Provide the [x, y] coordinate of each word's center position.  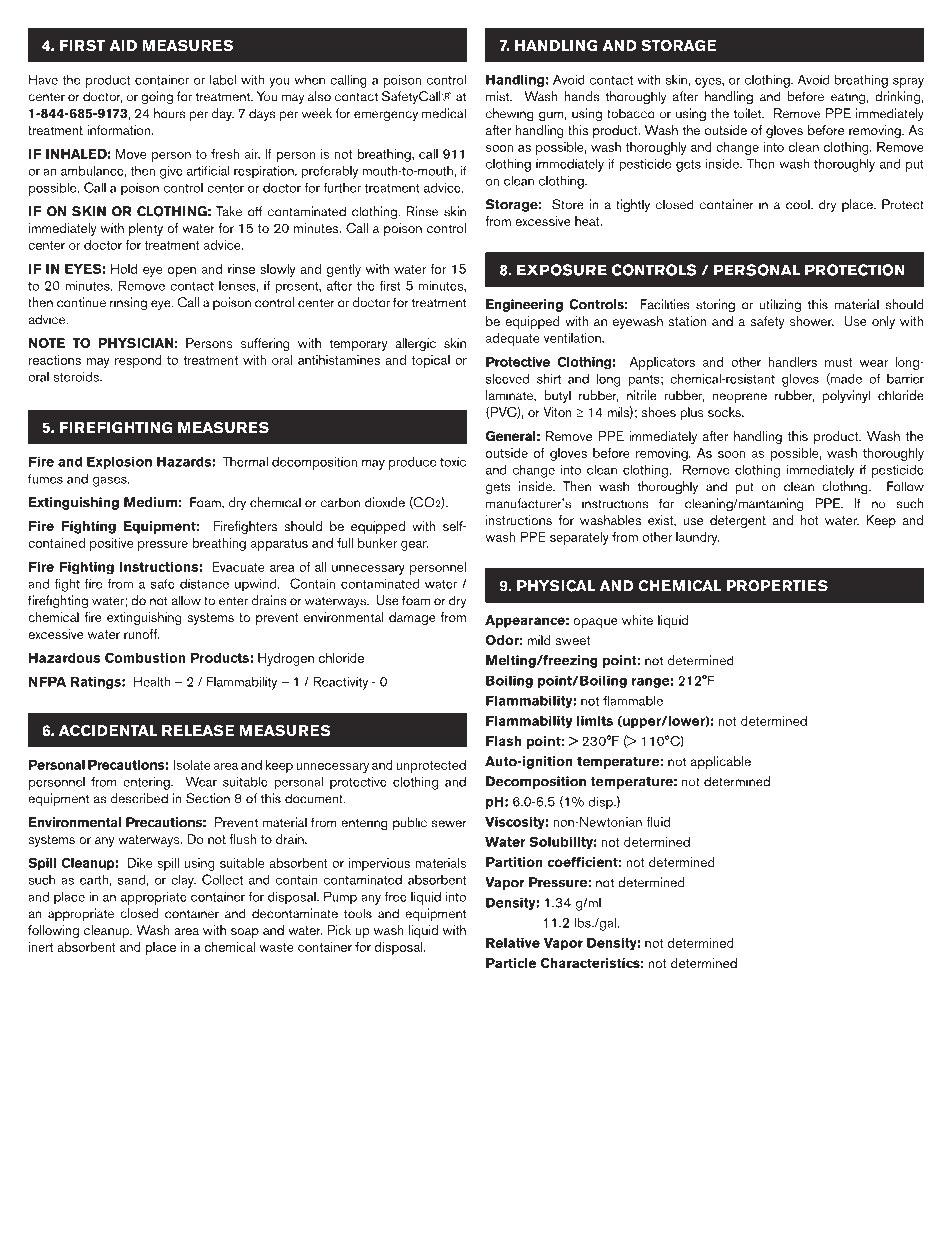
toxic [453, 462]
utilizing [780, 306]
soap [245, 933]
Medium [150, 502]
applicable [720, 763]
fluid [658, 822]
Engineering [524, 305]
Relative [513, 943]
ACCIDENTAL [108, 730]
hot [810, 520]
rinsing [128, 304]
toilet [748, 113]
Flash [504, 741]
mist [498, 96]
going [157, 98]
